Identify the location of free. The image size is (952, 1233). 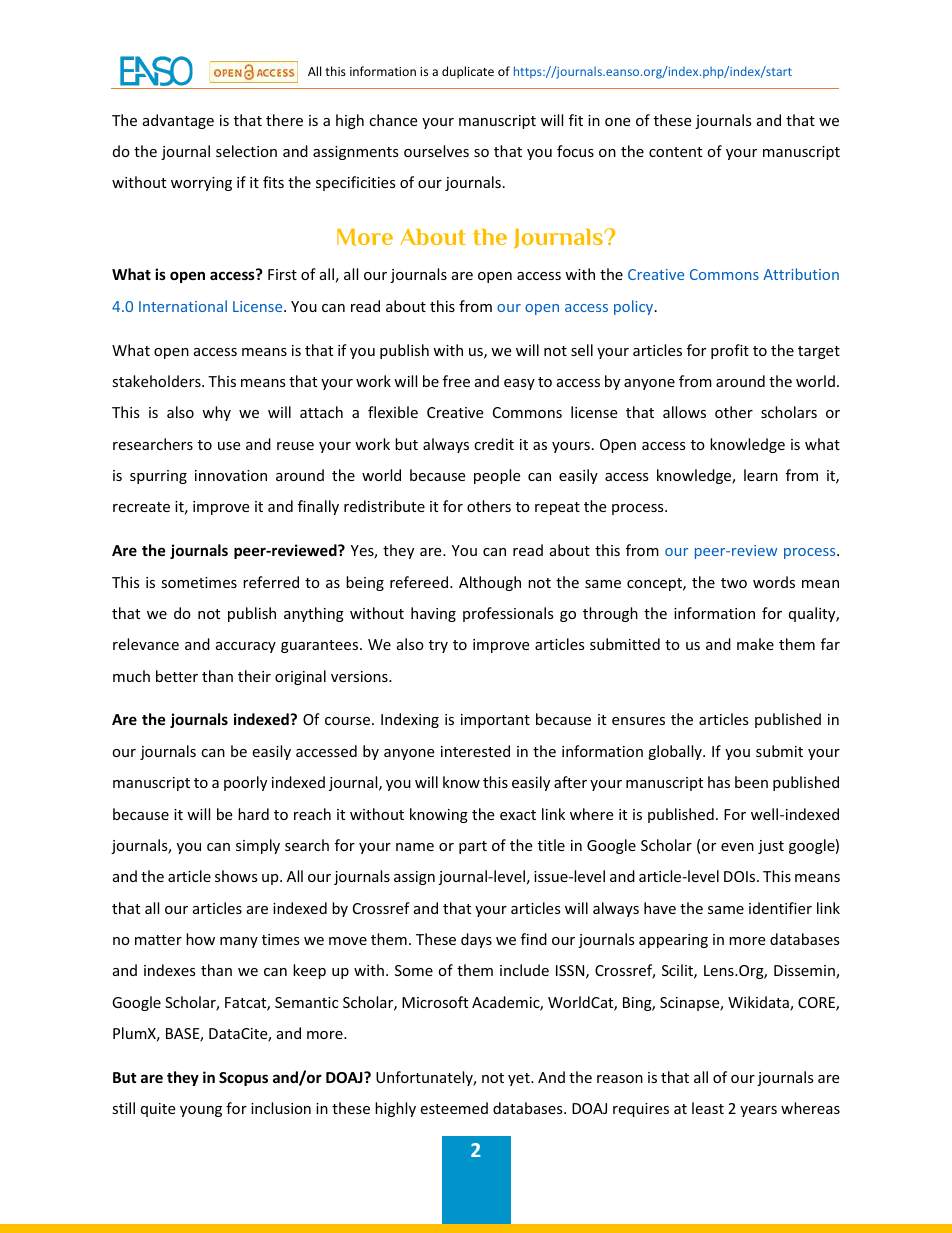
(456, 381).
